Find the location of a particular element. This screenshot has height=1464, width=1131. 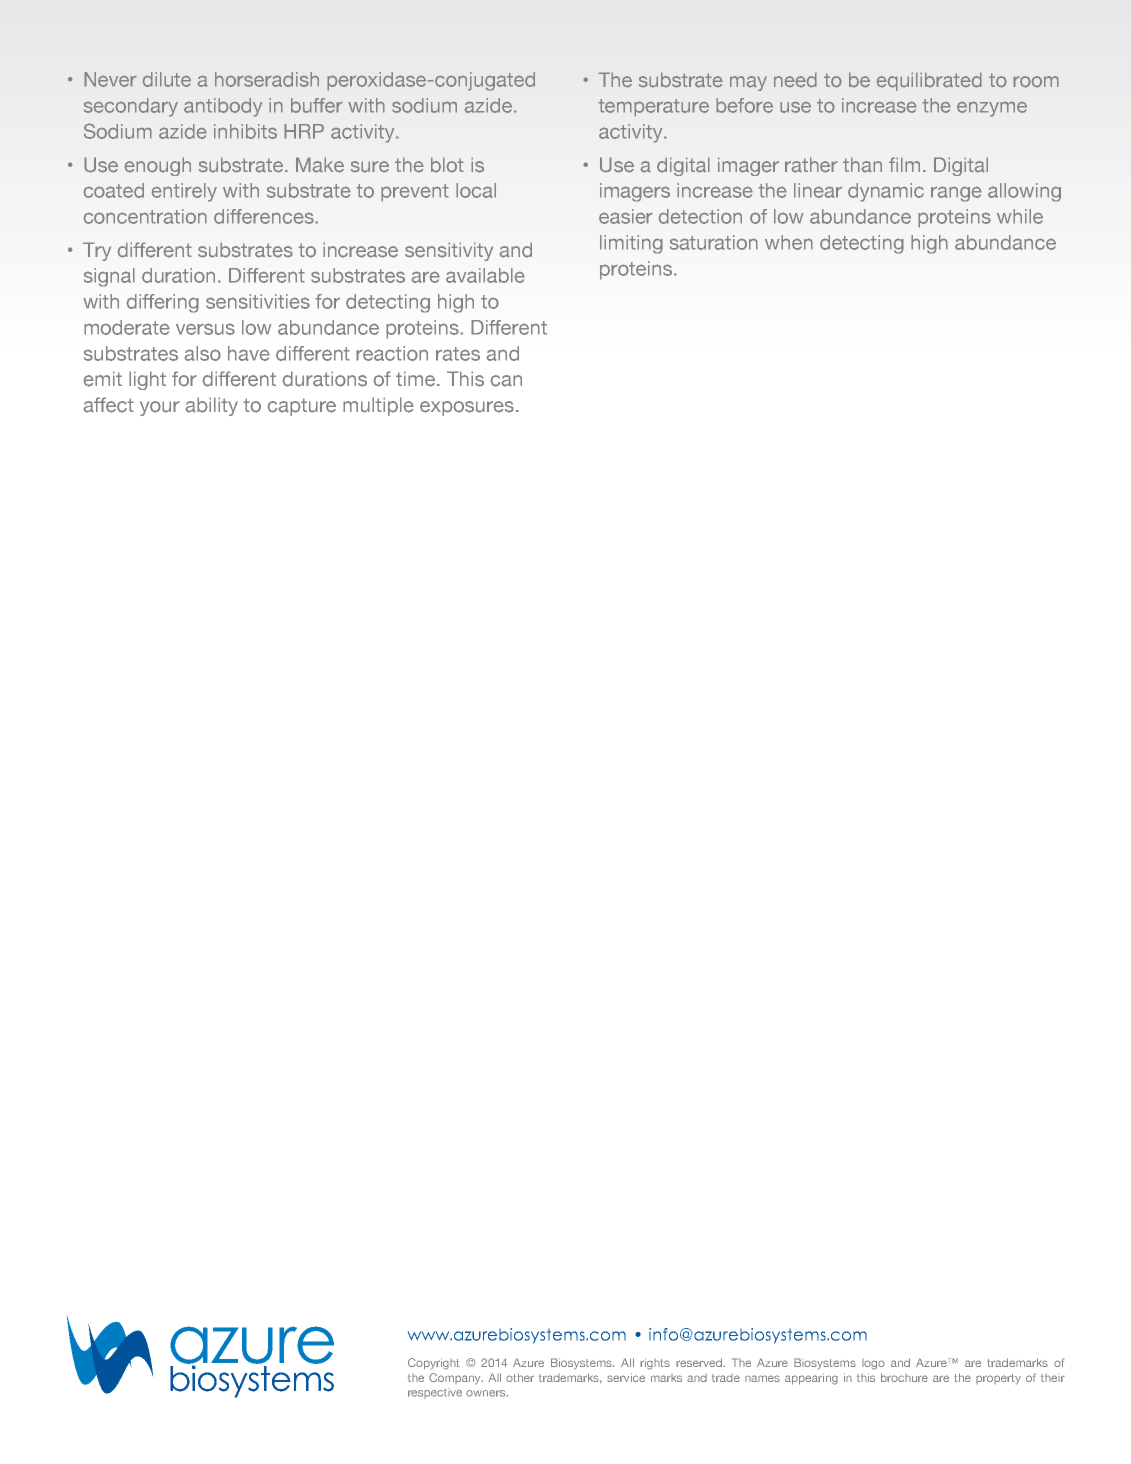

multiple is located at coordinates (378, 406).
